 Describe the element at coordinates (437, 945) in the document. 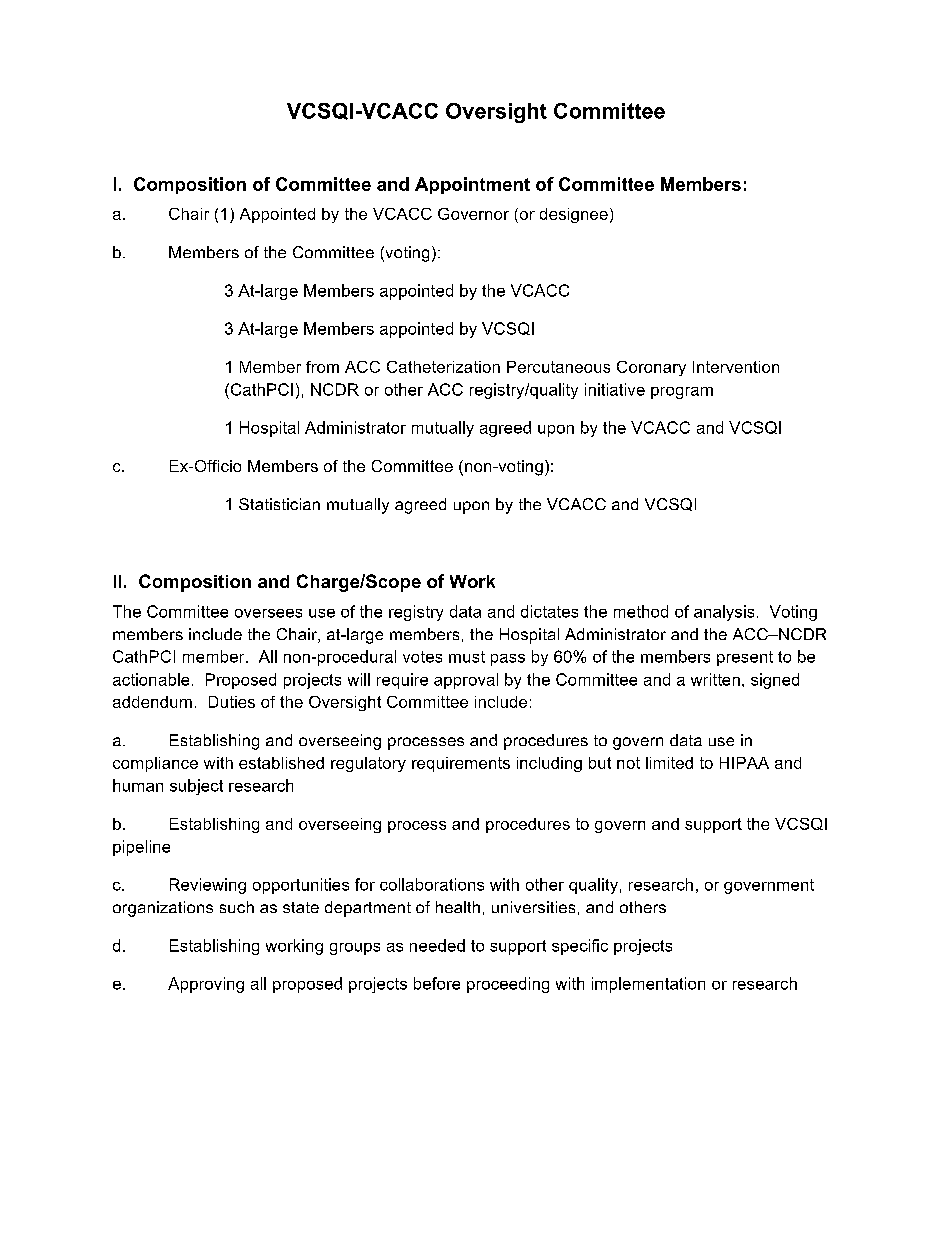

I see `needed` at that location.
